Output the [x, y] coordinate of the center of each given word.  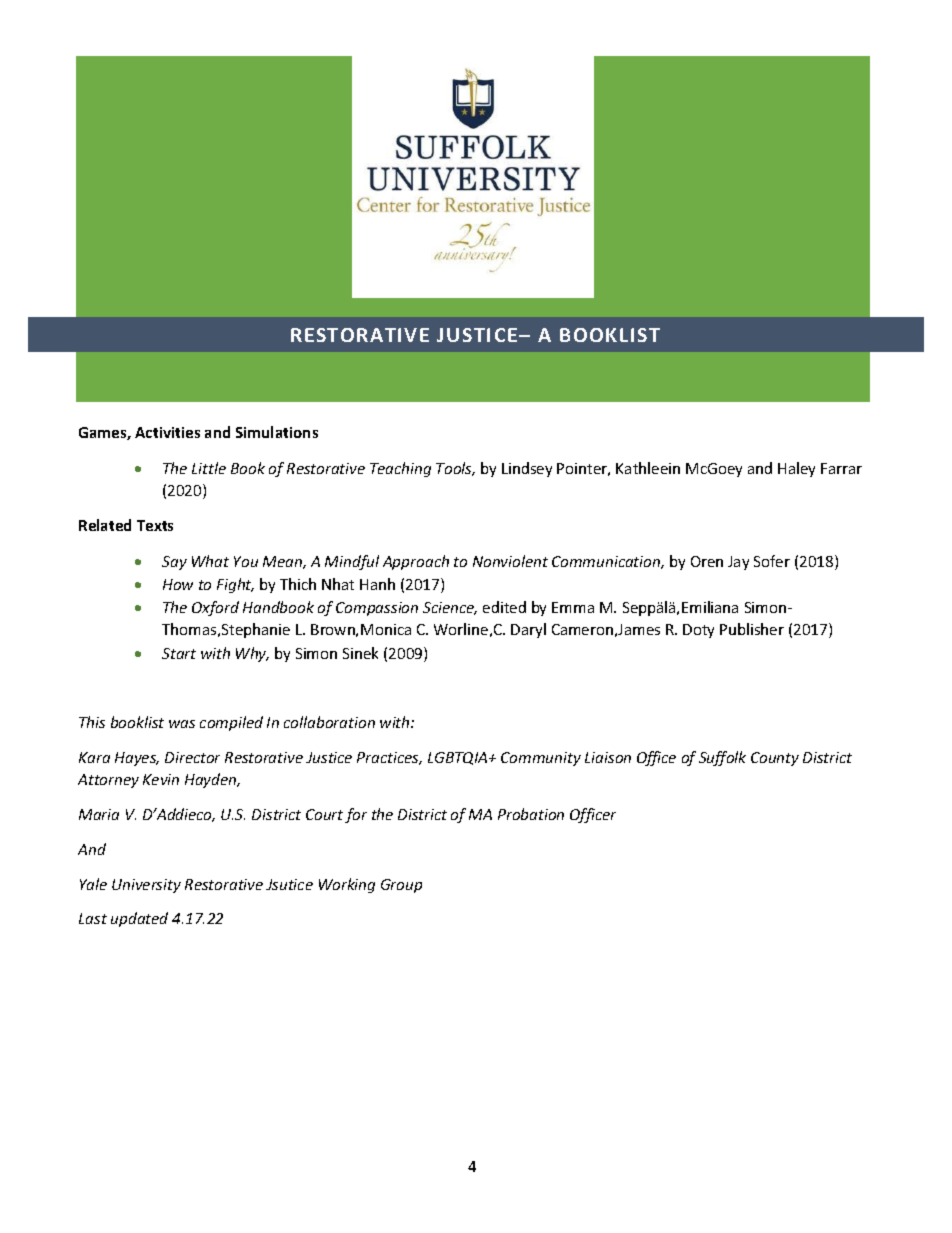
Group [401, 886]
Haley [796, 469]
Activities [167, 432]
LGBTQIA [459, 758]
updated [139, 919]
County [775, 759]
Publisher [752, 629]
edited [504, 607]
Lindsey [527, 469]
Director [192, 757]
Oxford [215, 608]
